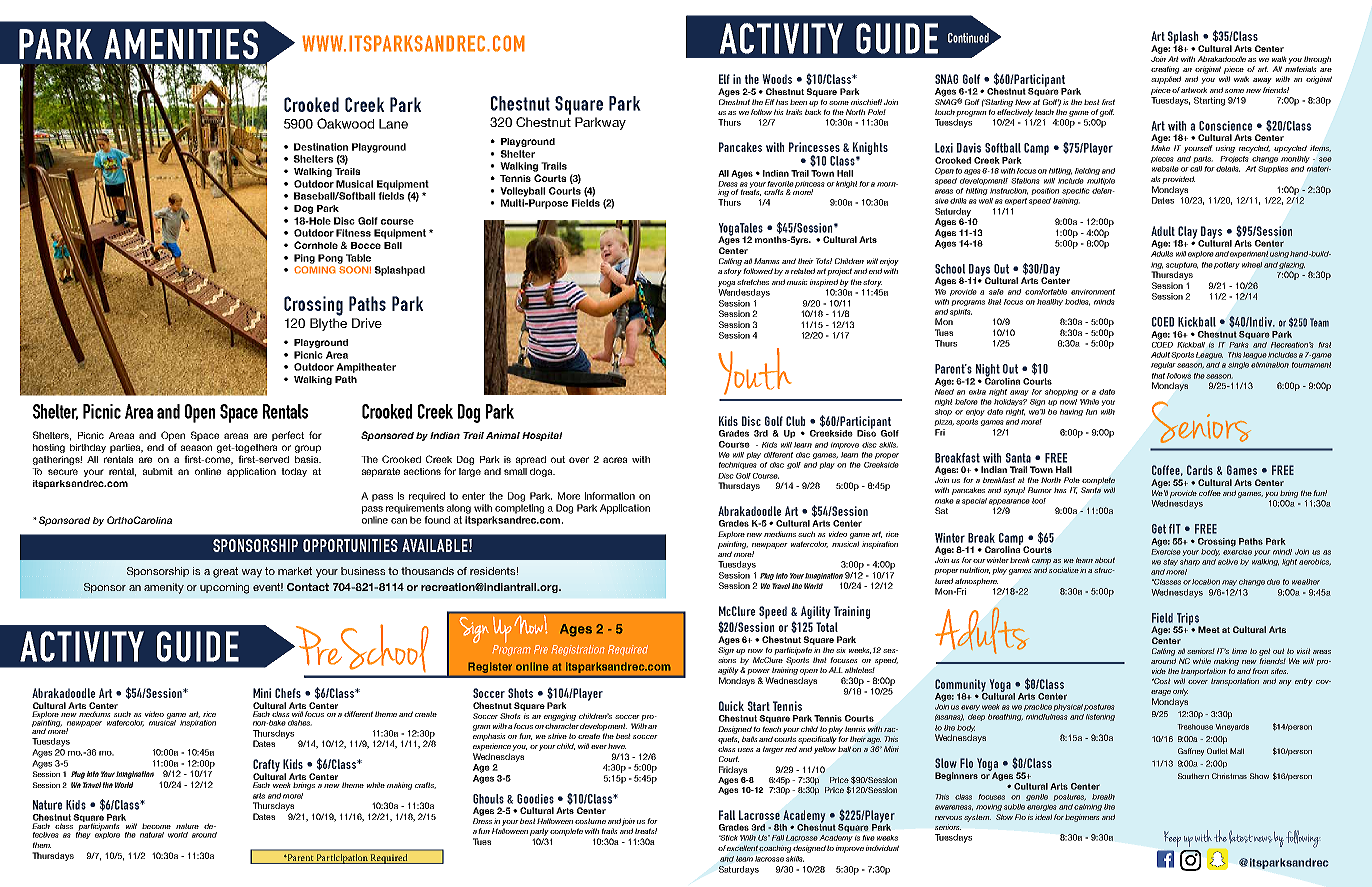  I want to click on Lane, so click(393, 124).
